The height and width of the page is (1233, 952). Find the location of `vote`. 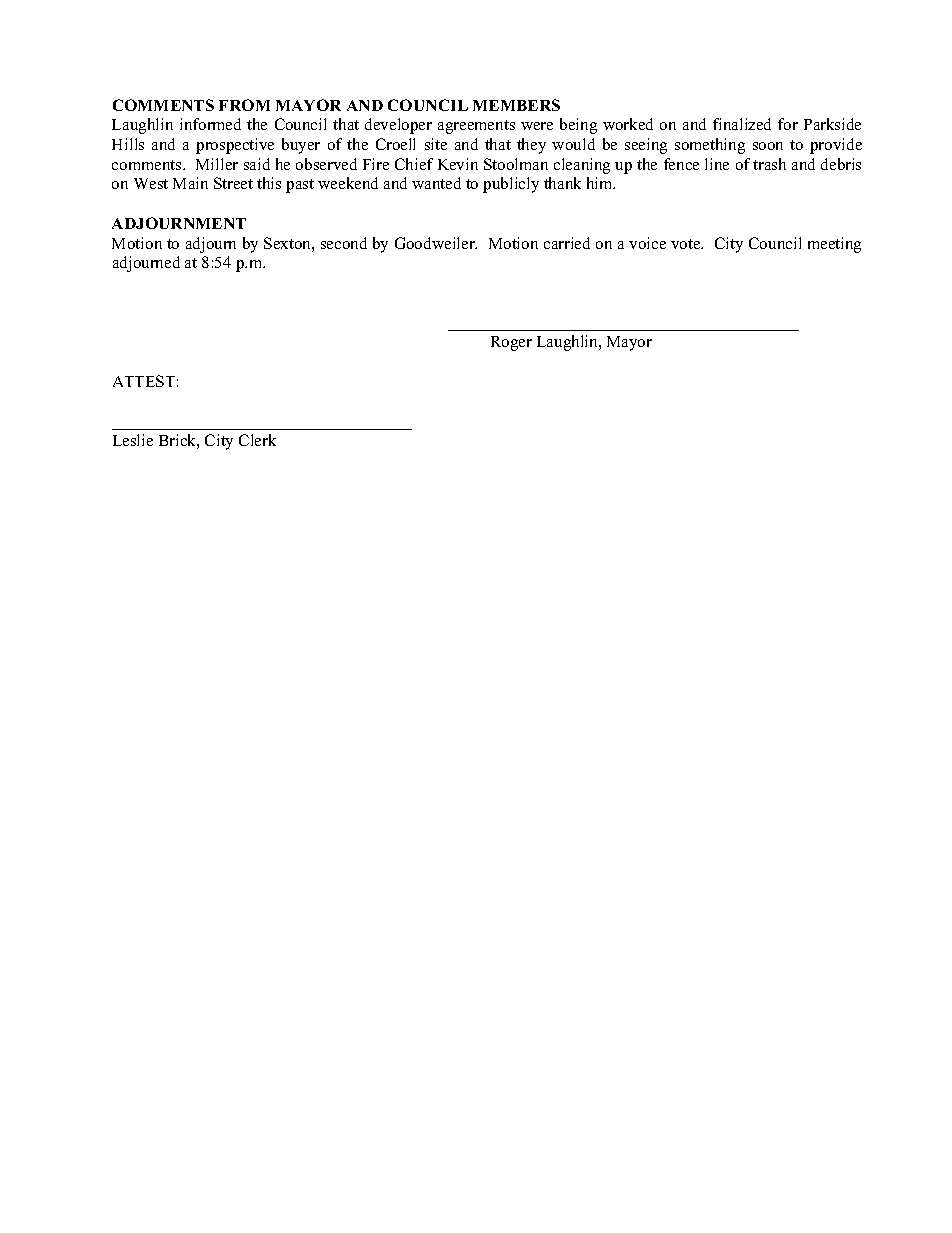

vote is located at coordinates (687, 244).
